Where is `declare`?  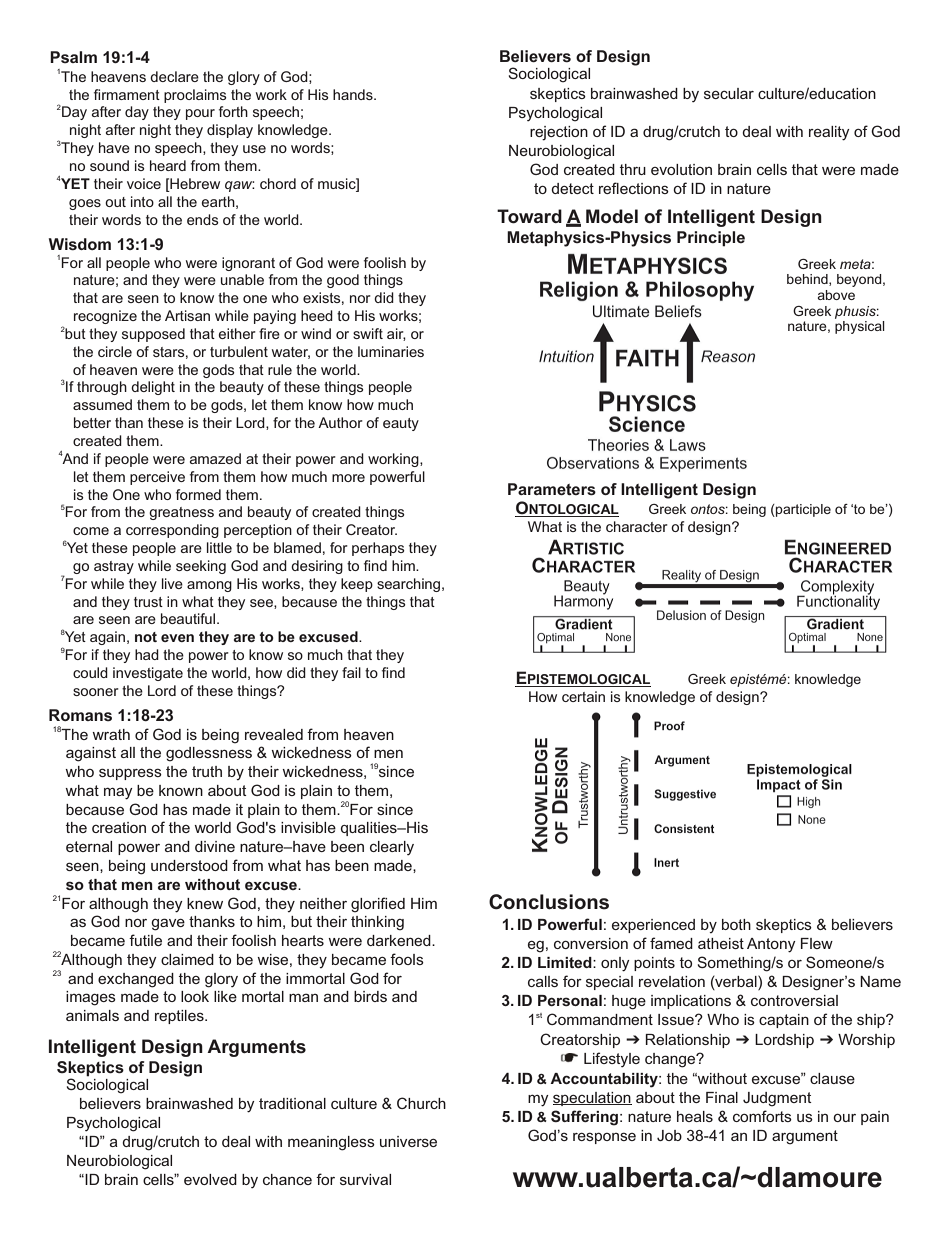
declare is located at coordinates (174, 76).
